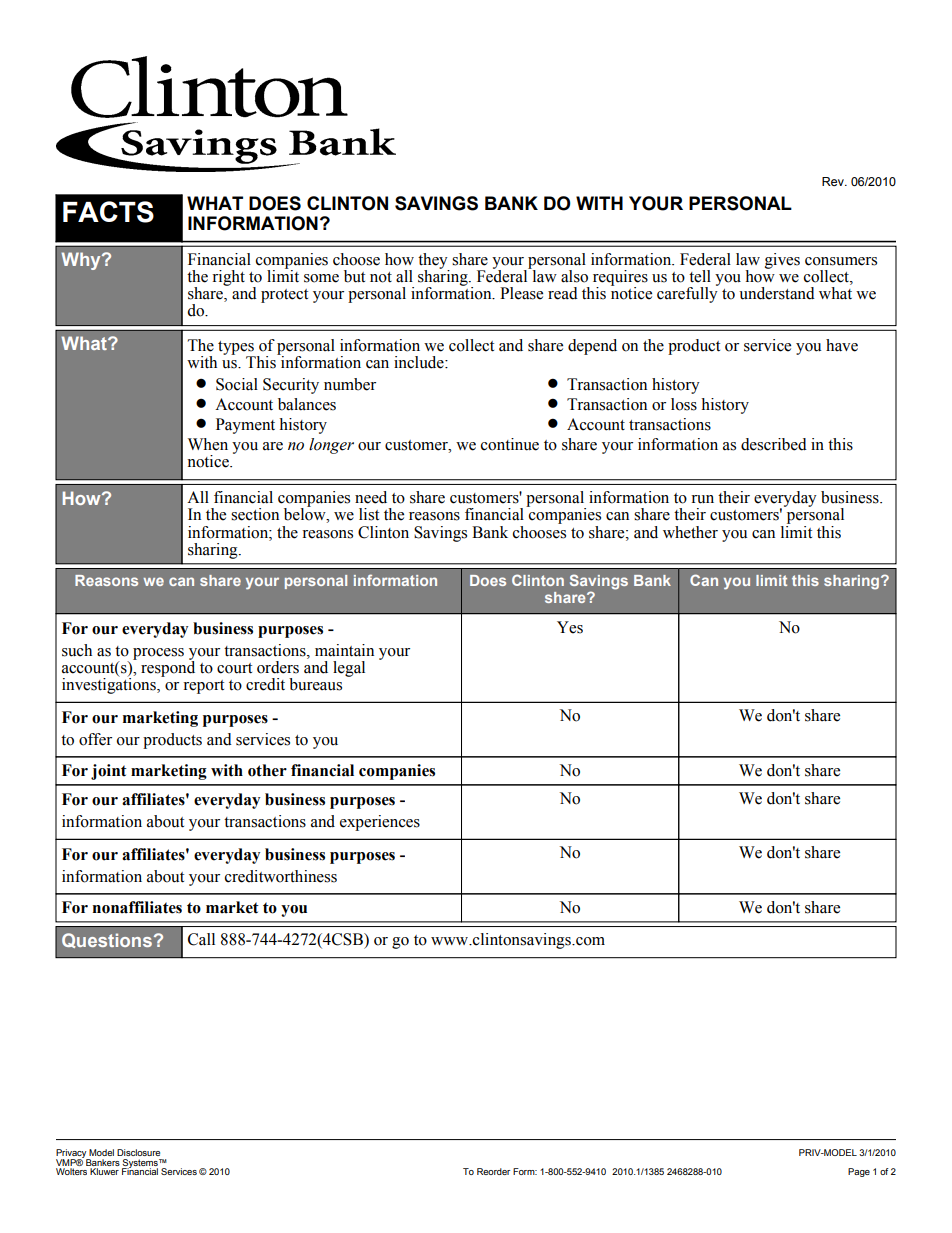  Describe the element at coordinates (349, 669) in the screenshot. I see `legal` at that location.
